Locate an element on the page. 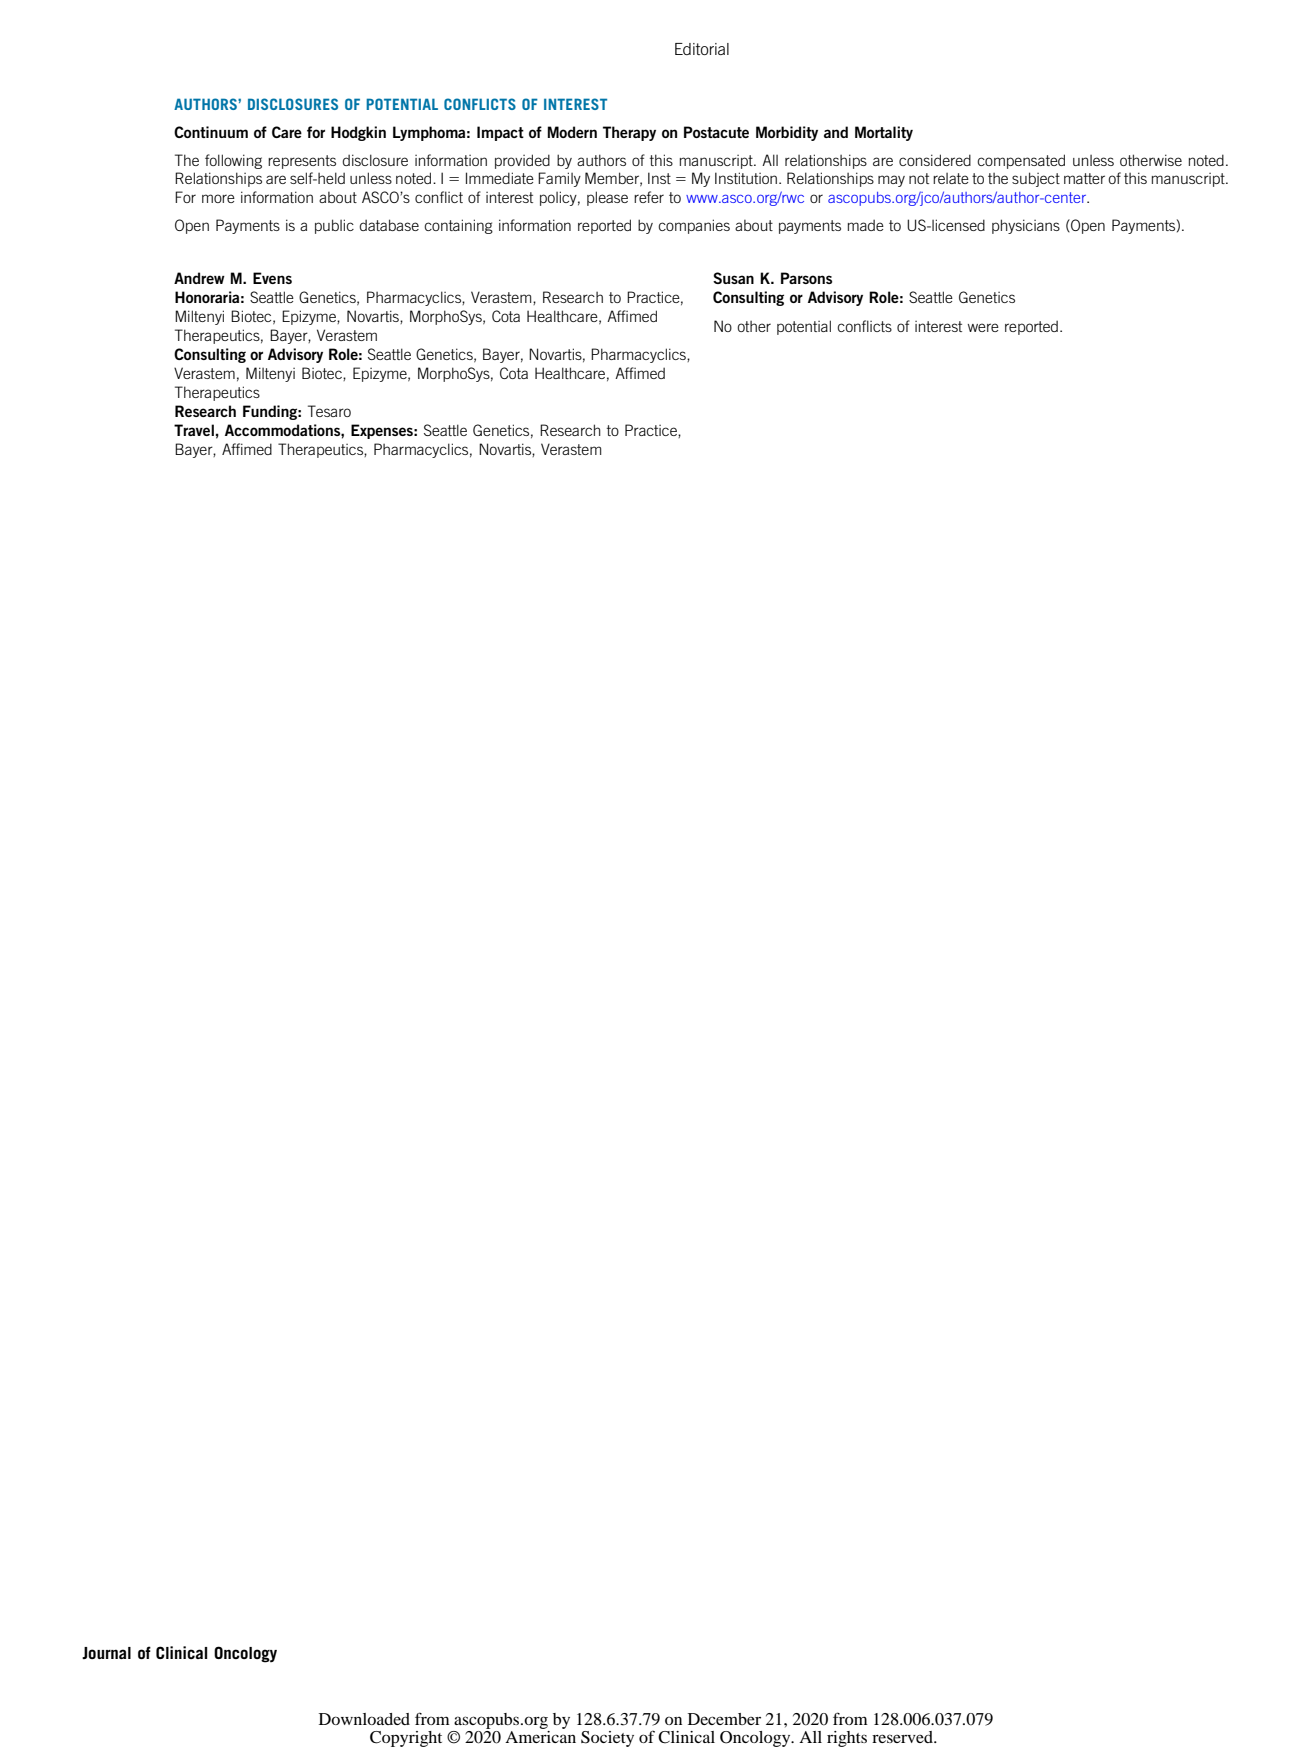 This document has width=1312, height=1756. Society is located at coordinates (607, 1739).
